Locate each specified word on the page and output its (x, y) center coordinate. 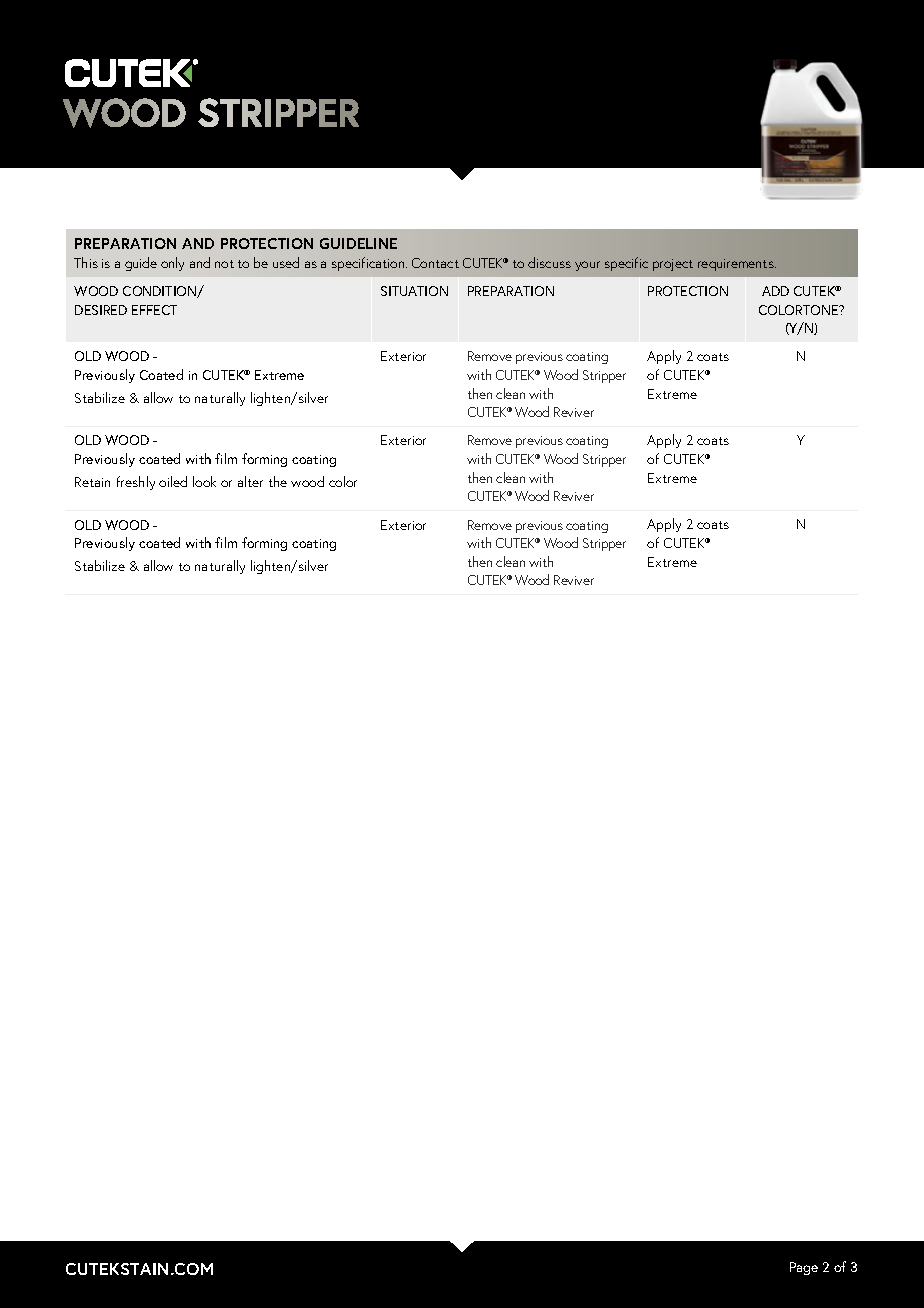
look (204, 481)
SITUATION (414, 291)
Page (804, 1268)
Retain (92, 482)
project (673, 265)
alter (250, 481)
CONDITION (161, 292)
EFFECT (154, 310)
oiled (173, 481)
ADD (775, 291)
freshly (136, 483)
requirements (737, 265)
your (587, 266)
